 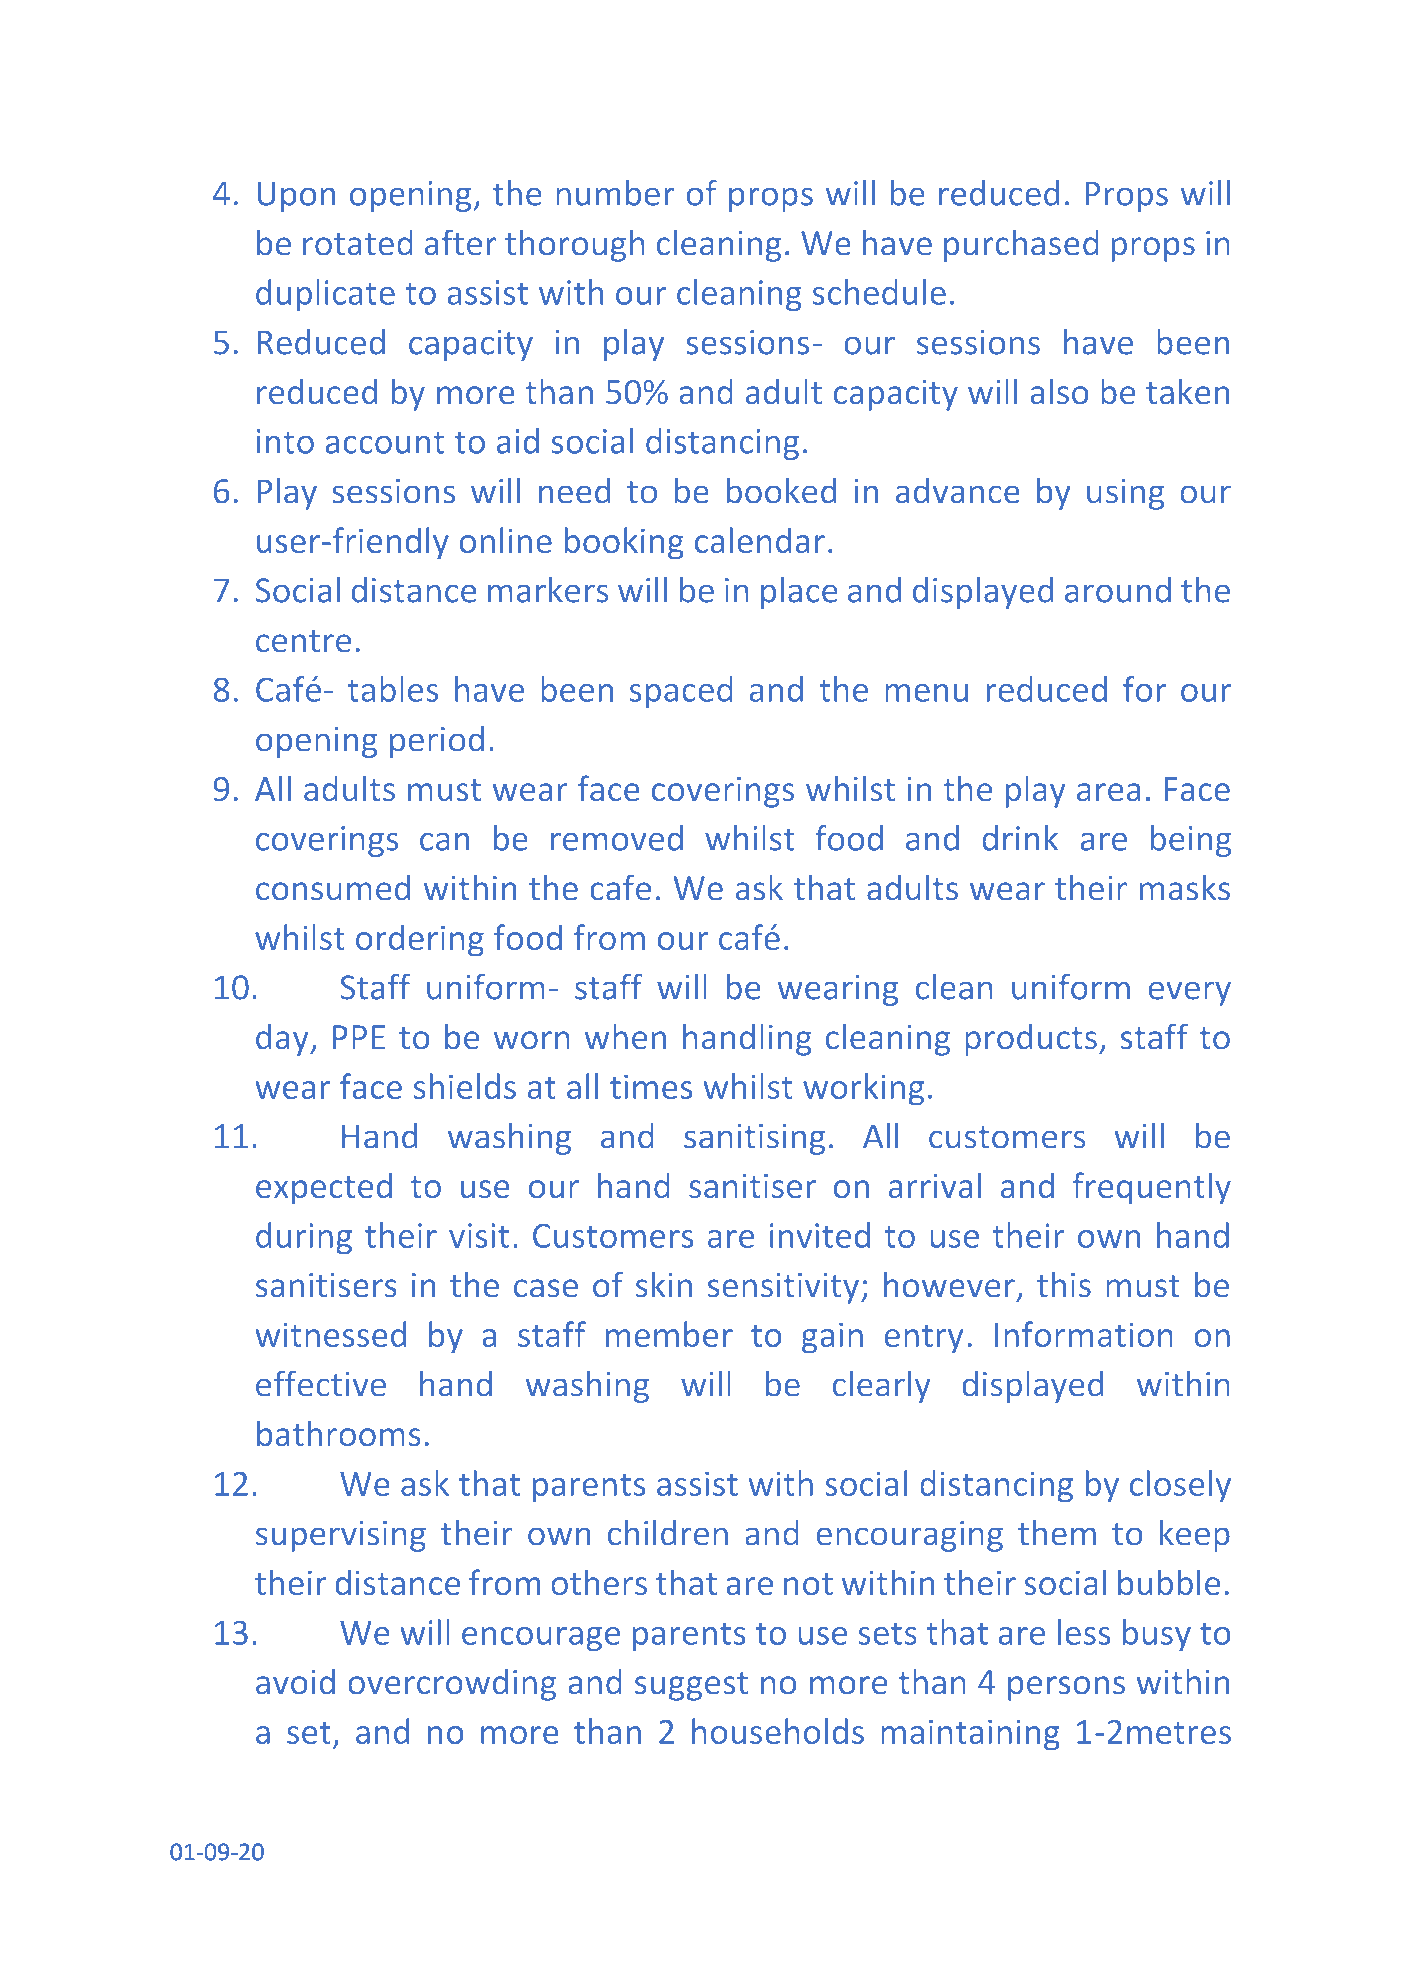 What do you see at coordinates (420, 940) in the screenshot?
I see `ordering` at bounding box center [420, 940].
